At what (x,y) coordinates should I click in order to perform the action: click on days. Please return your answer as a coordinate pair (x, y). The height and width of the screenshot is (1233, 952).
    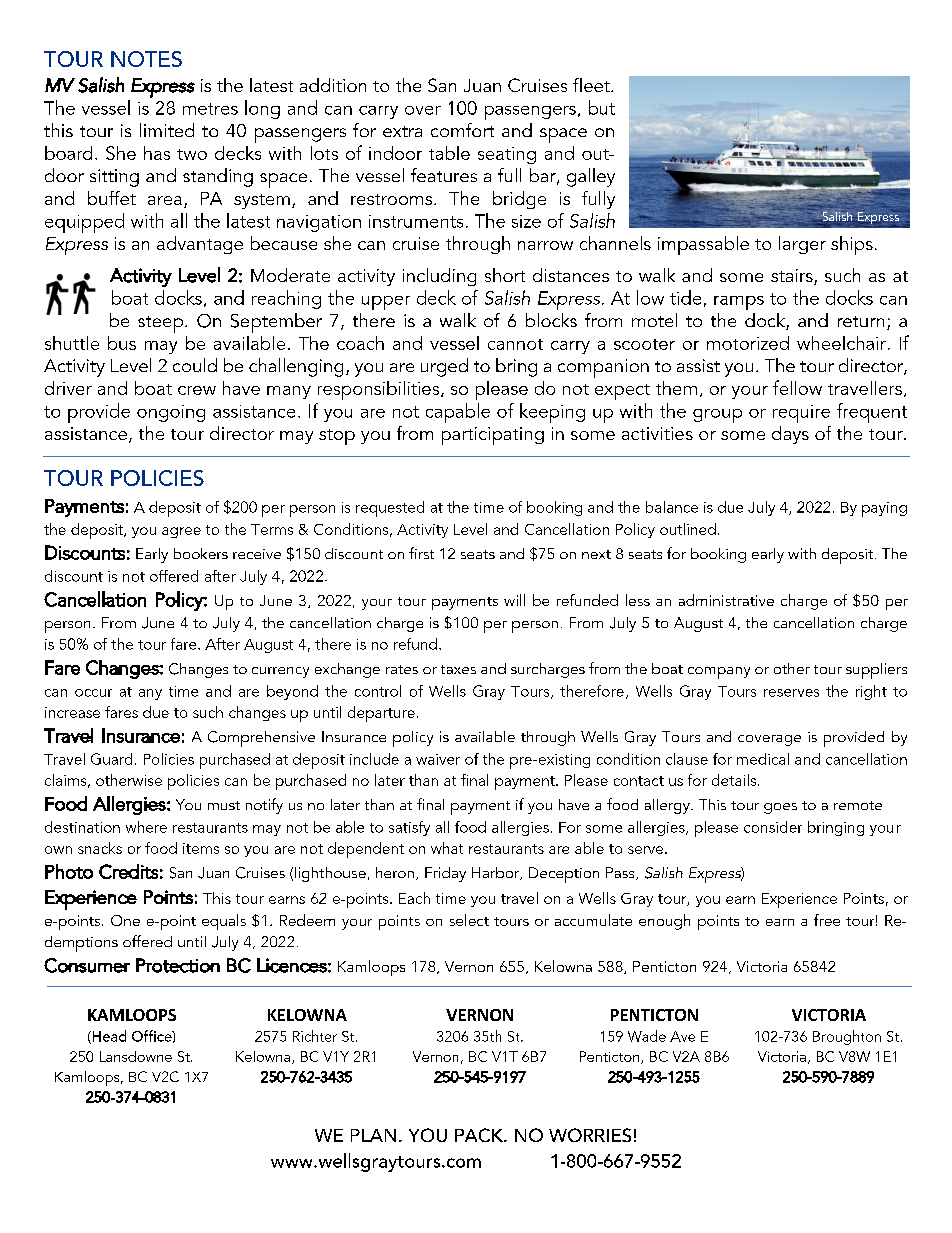
    Looking at the image, I should click on (790, 435).
